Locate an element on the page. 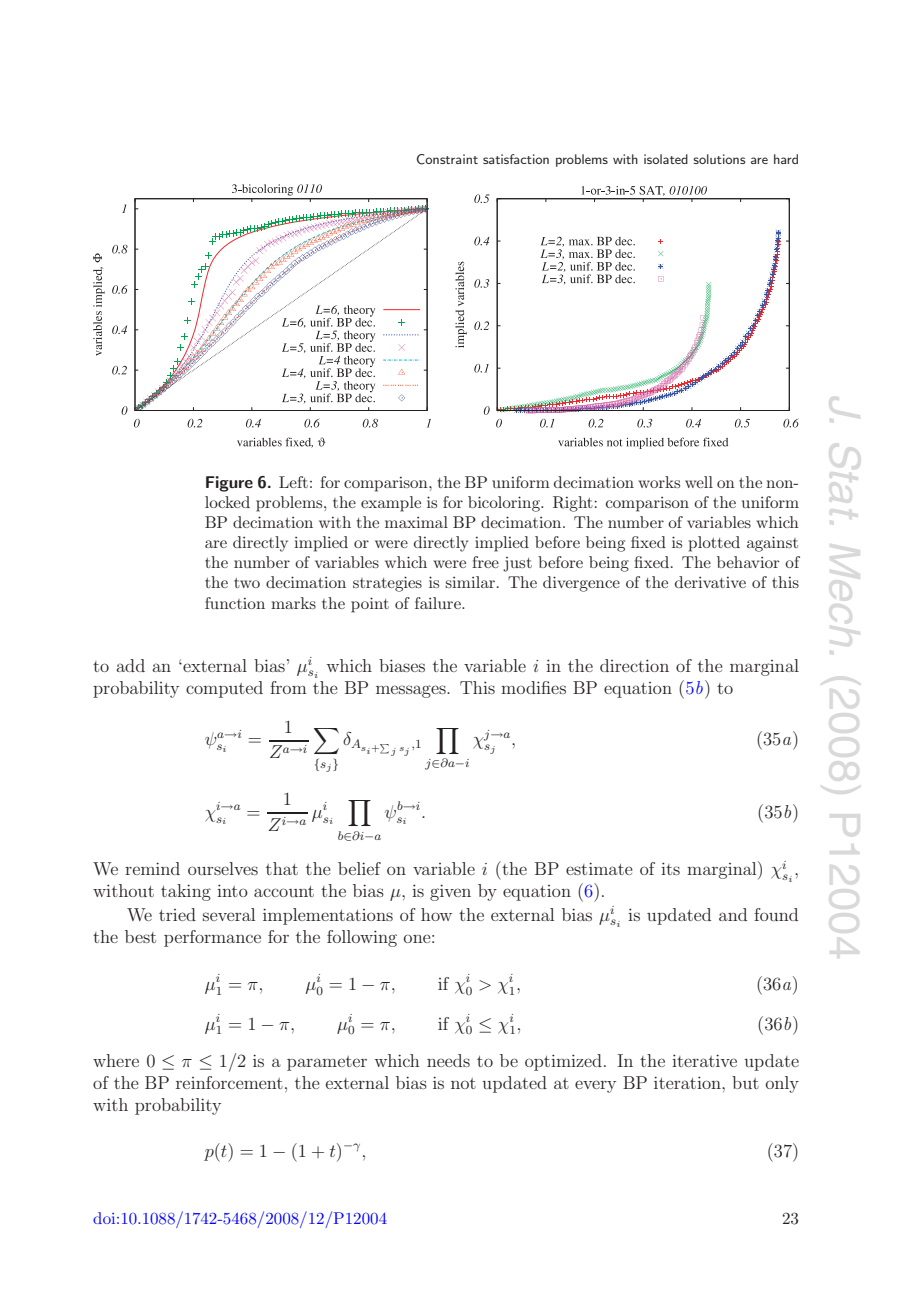 The width and height of the image is (924, 1308). satisfaction is located at coordinates (516, 159).
